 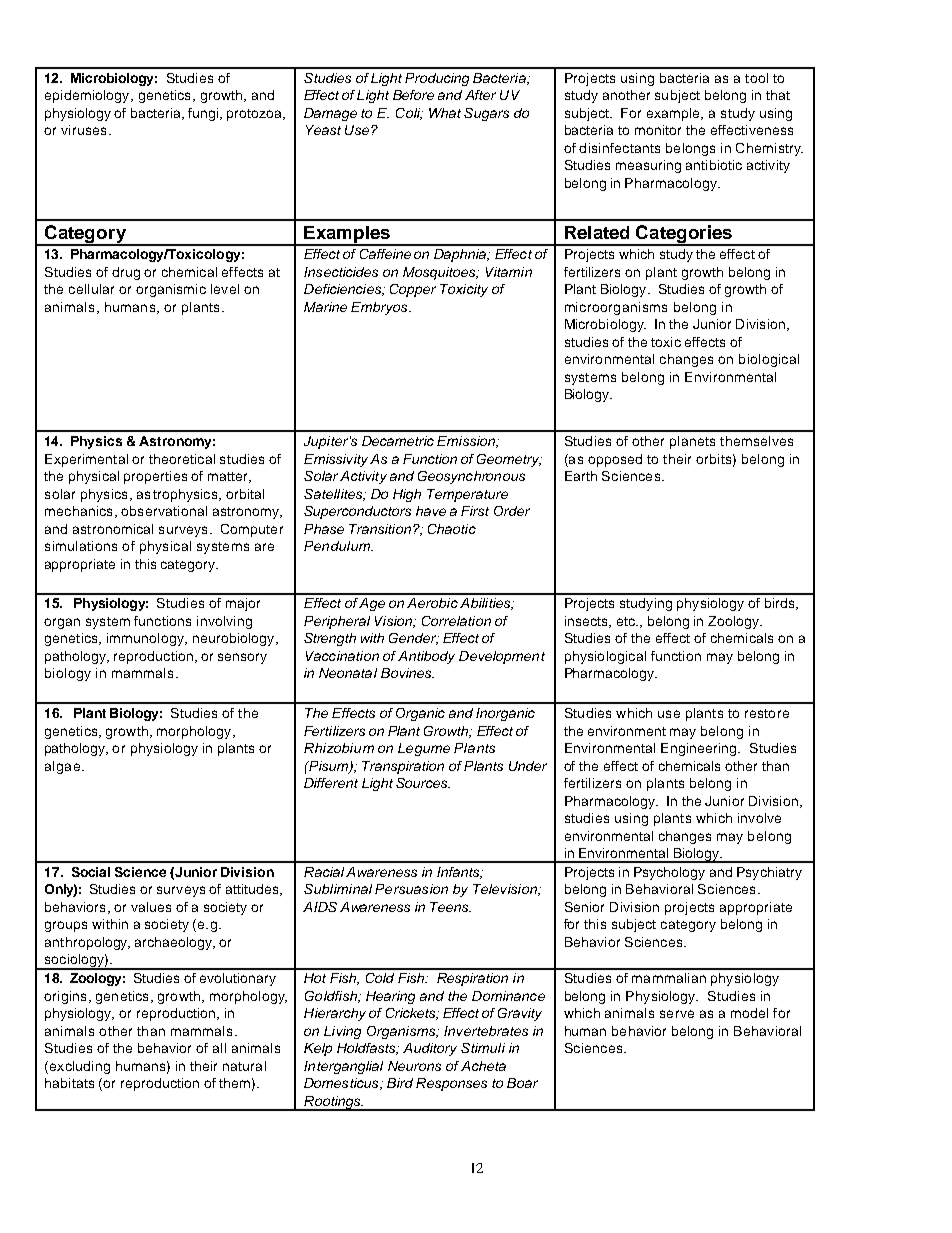 I want to click on properties, so click(x=155, y=477).
